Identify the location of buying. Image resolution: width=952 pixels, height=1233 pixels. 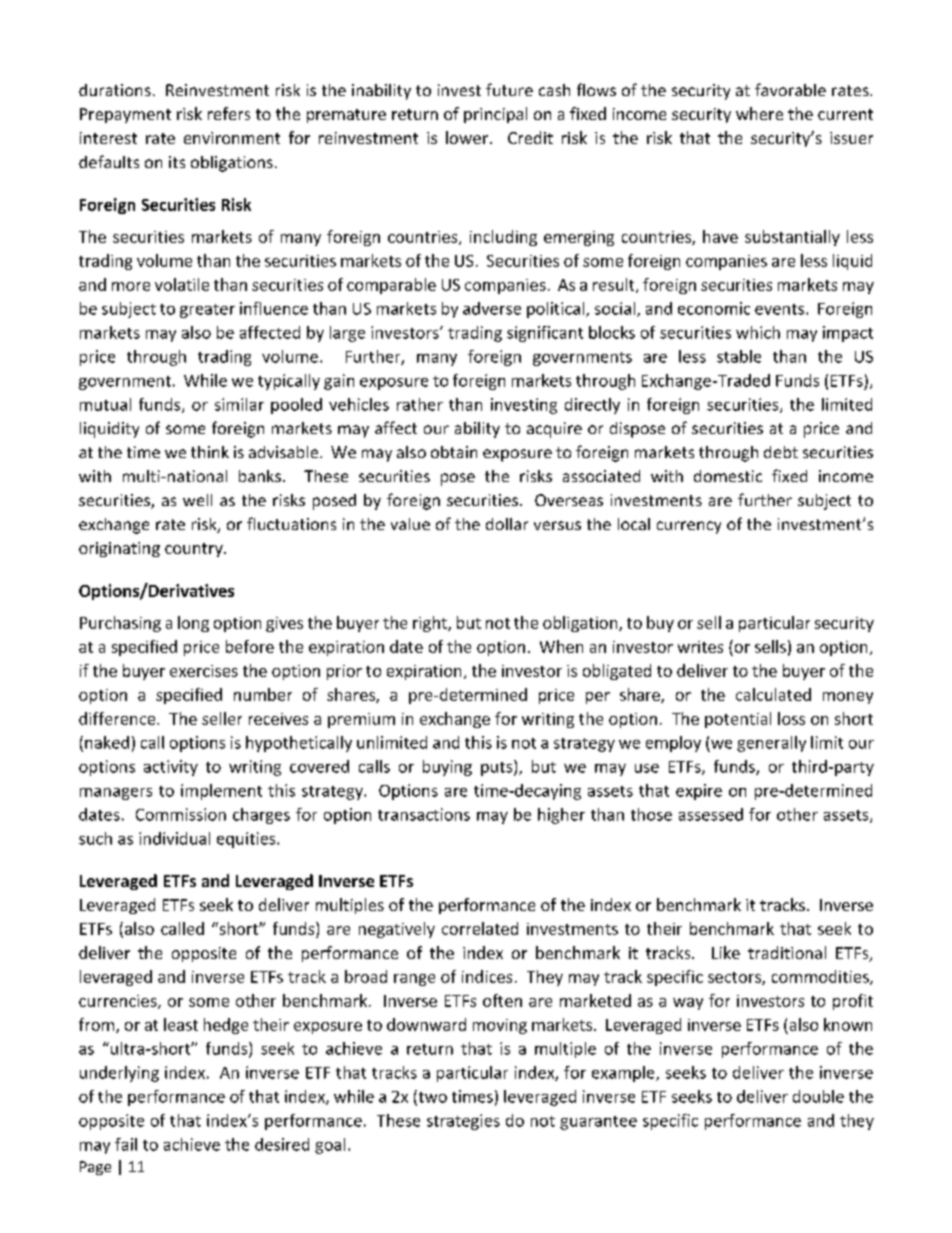
(447, 768).
